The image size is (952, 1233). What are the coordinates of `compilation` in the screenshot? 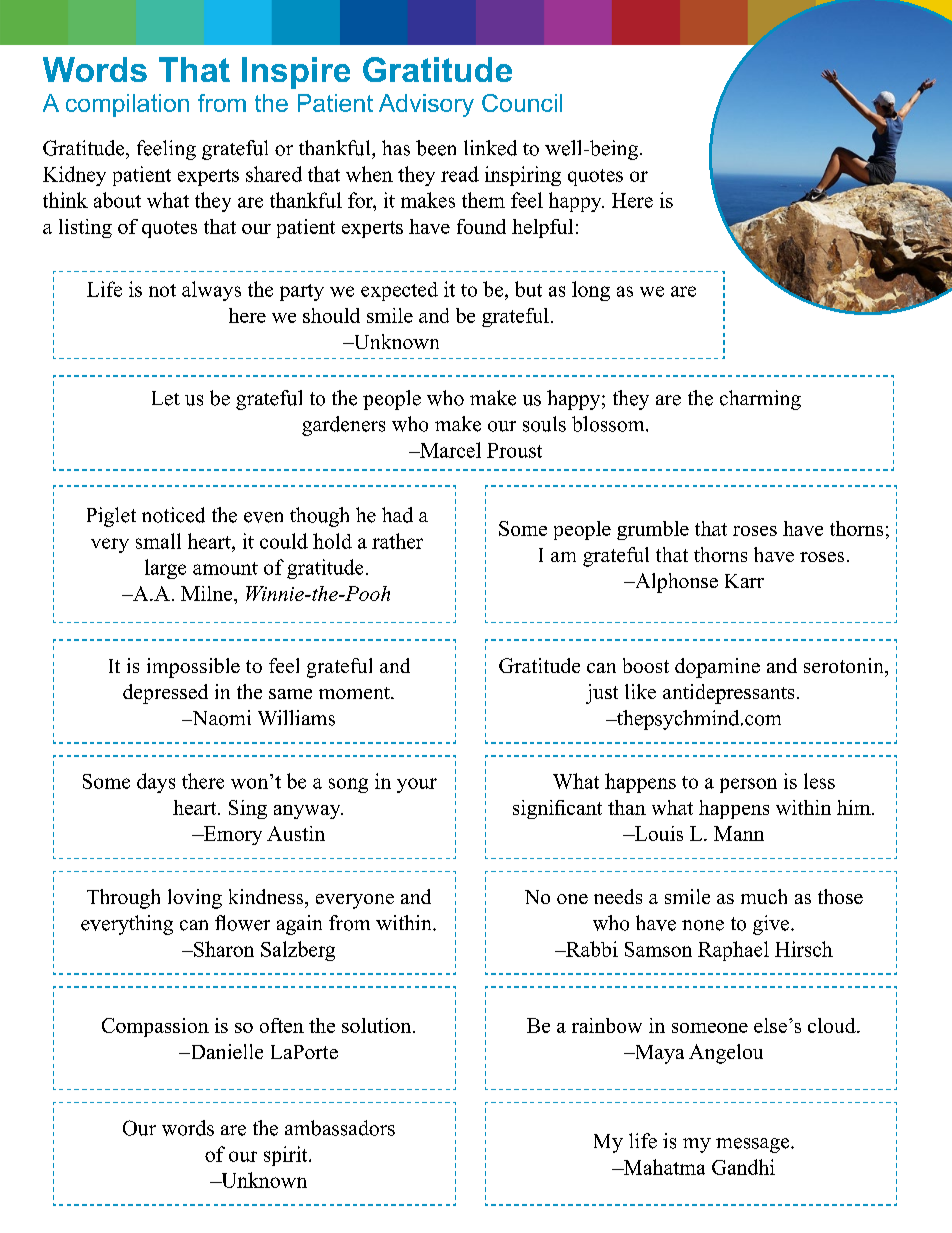 It's located at (127, 105).
